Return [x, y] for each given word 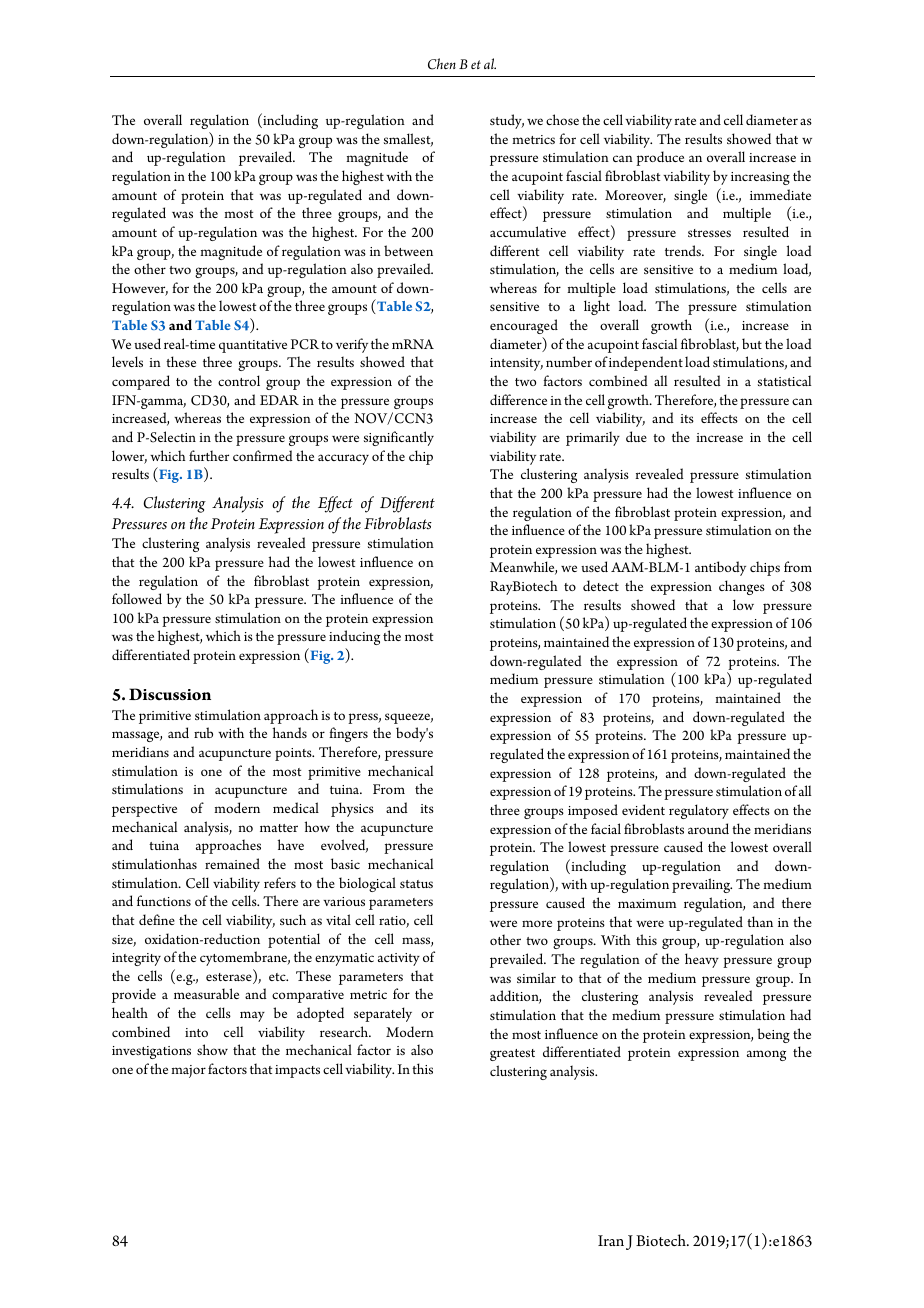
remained [232, 863]
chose [562, 119]
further [209, 455]
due [636, 436]
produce [660, 158]
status [416, 884]
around [708, 828]
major [188, 1071]
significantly [399, 438]
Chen [442, 64]
